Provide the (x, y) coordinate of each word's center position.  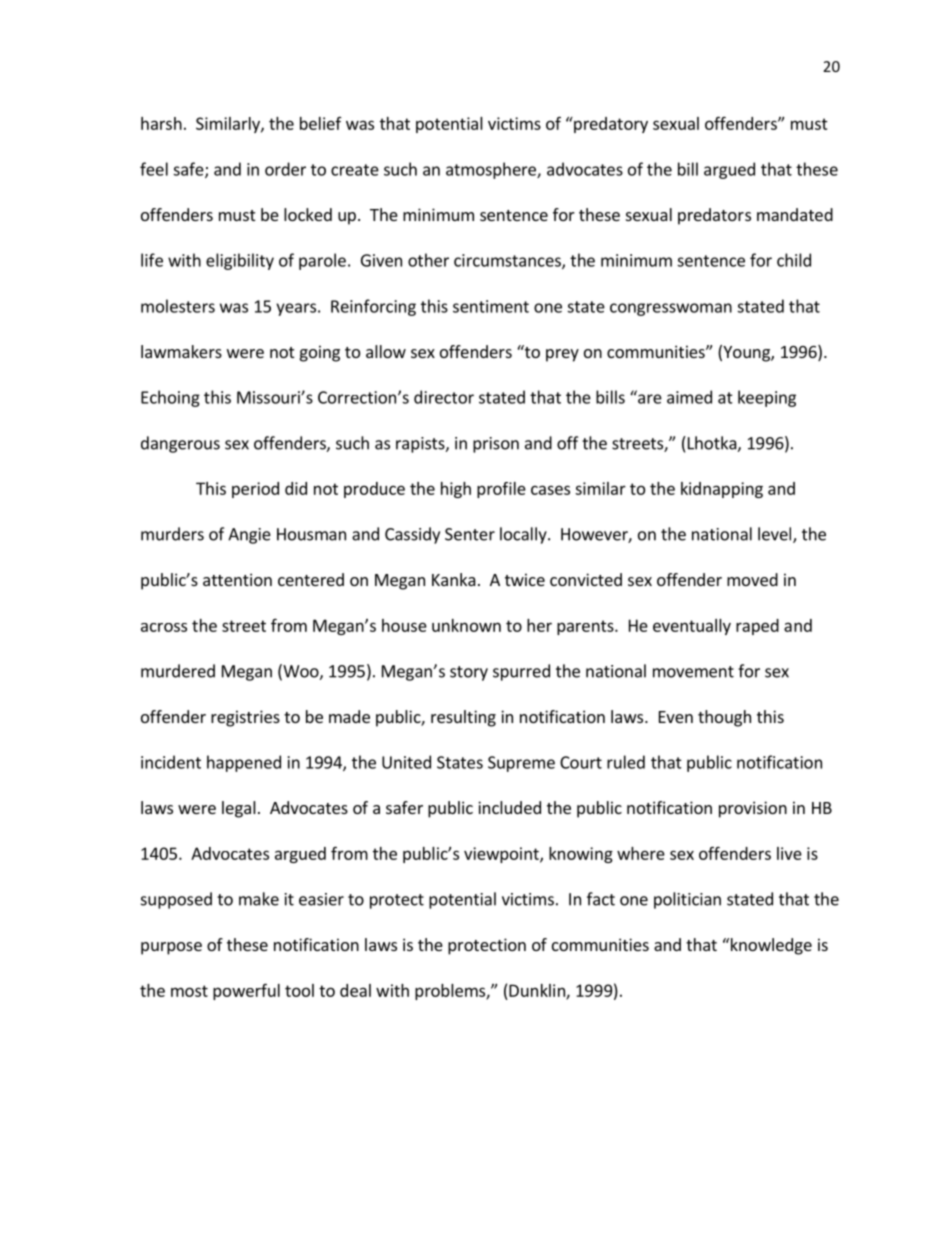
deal (355, 990)
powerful (246, 991)
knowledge (770, 946)
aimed (689, 397)
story (469, 673)
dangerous (180, 444)
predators (714, 216)
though (724, 718)
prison (496, 445)
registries (245, 718)
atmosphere (492, 170)
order (285, 169)
